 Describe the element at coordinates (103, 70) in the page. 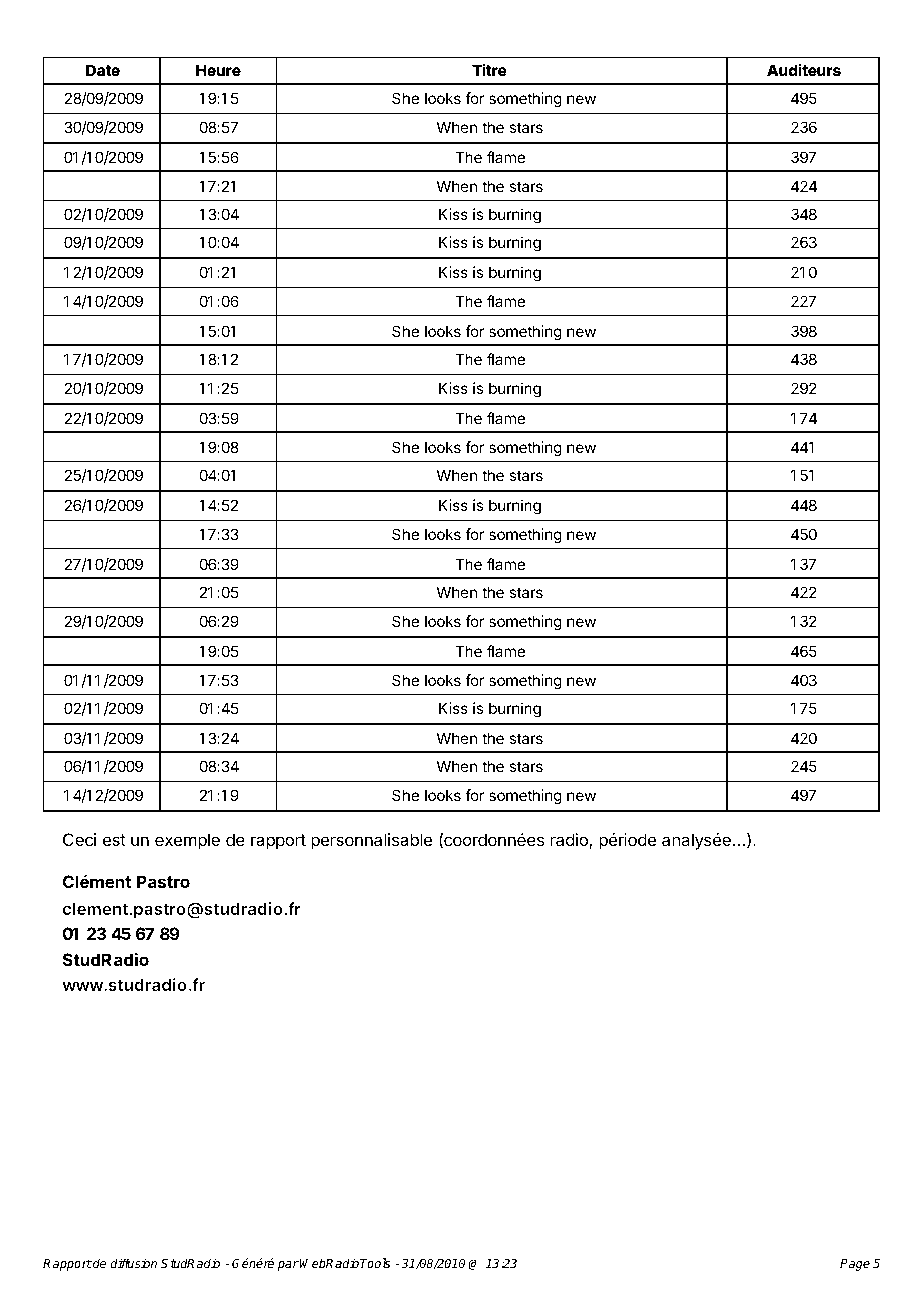

I see `Date` at that location.
